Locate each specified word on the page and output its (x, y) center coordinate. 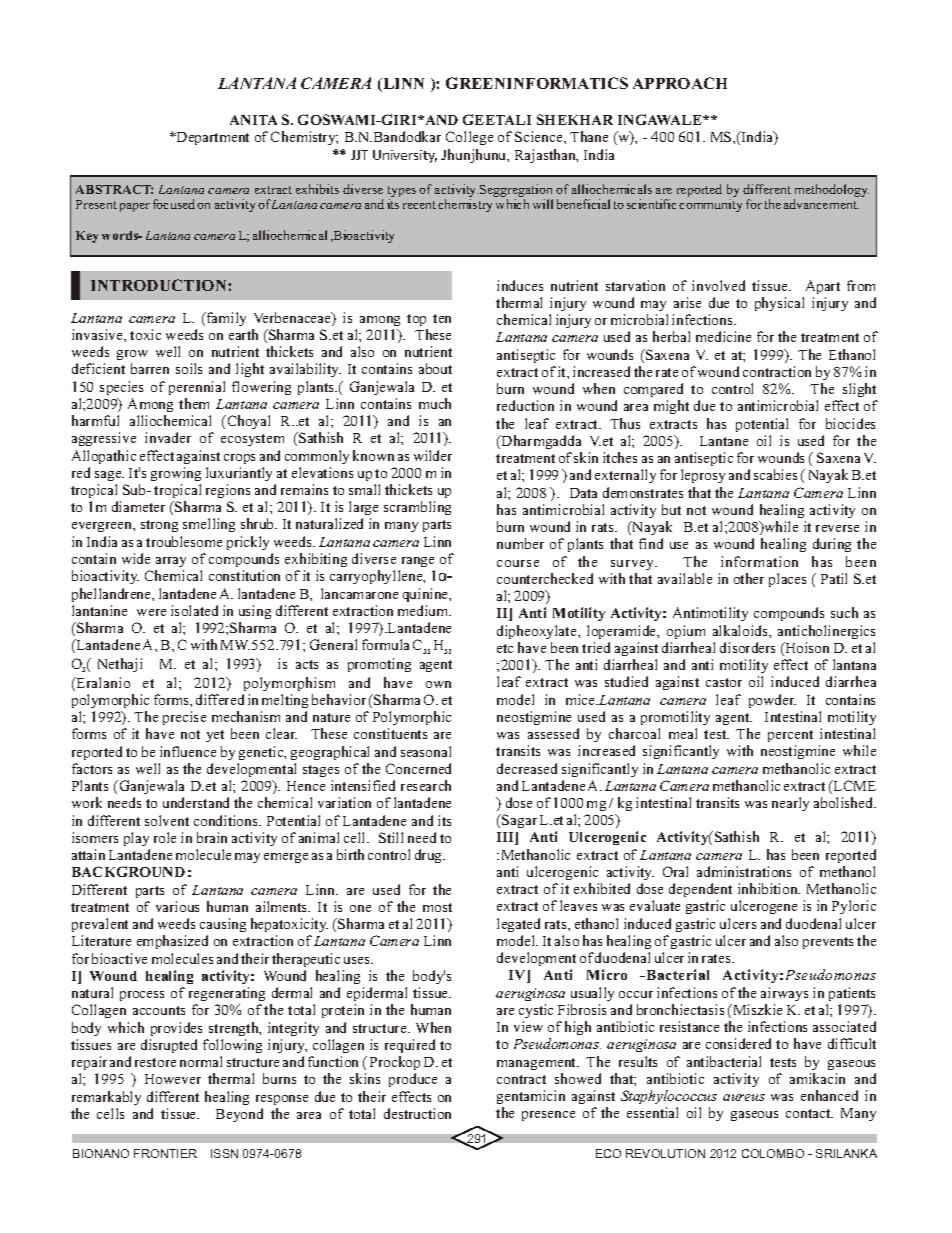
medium (424, 610)
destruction (417, 1113)
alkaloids (741, 630)
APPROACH (680, 83)
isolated (194, 610)
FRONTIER (165, 1153)
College (469, 138)
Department (212, 138)
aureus (744, 1097)
